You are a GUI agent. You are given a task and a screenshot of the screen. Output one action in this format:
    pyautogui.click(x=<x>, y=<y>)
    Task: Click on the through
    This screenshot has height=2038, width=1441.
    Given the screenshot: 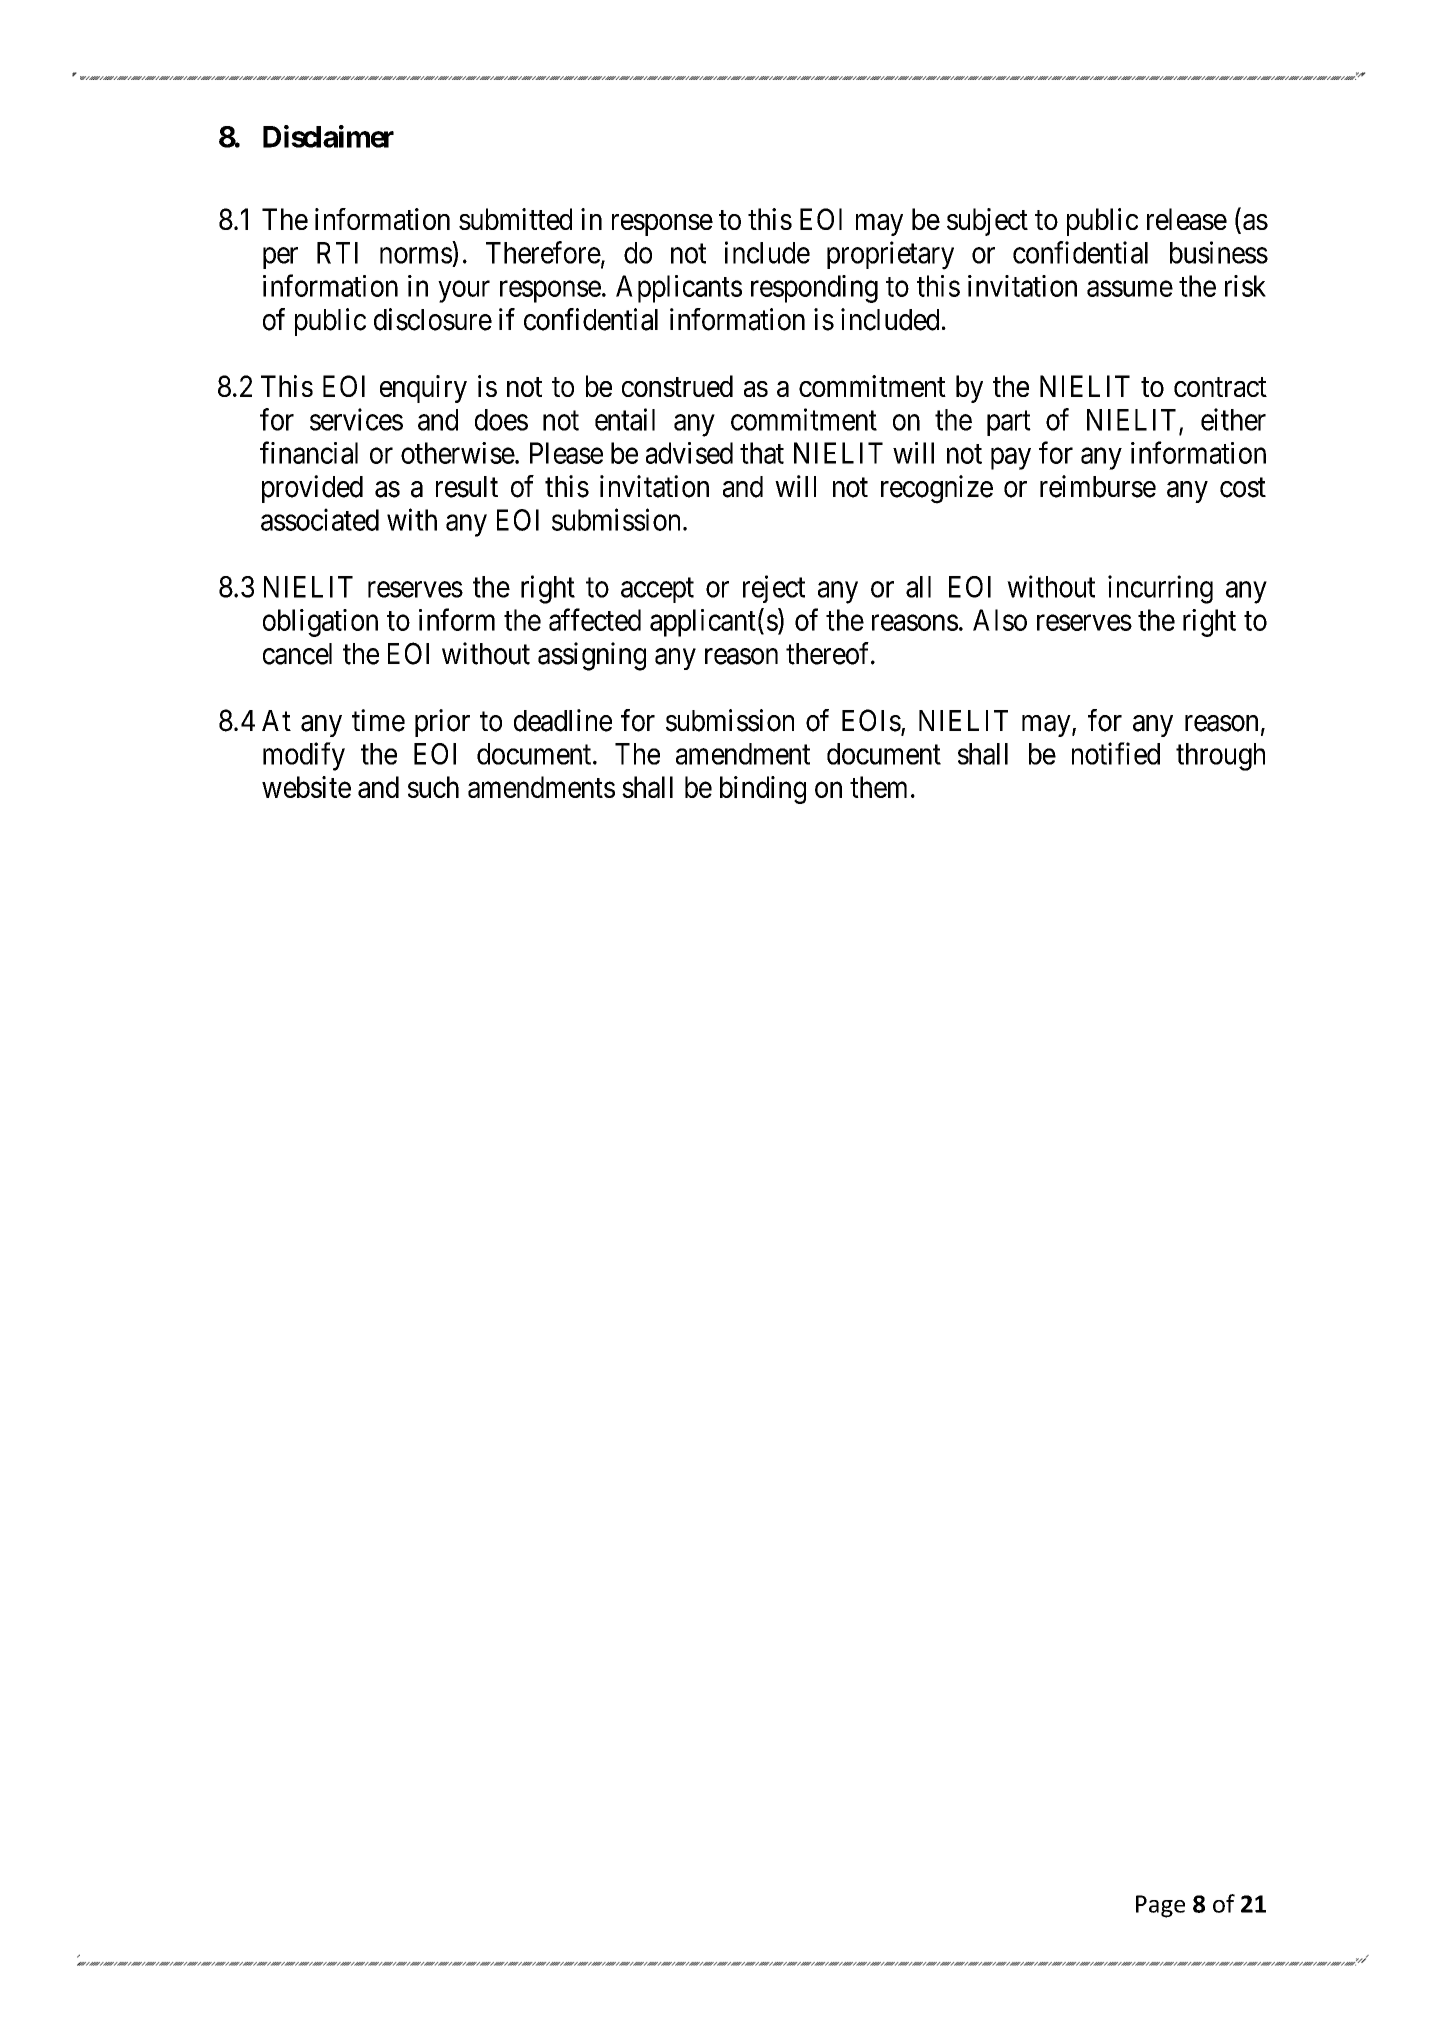 What is the action you would take?
    pyautogui.click(x=1220, y=757)
